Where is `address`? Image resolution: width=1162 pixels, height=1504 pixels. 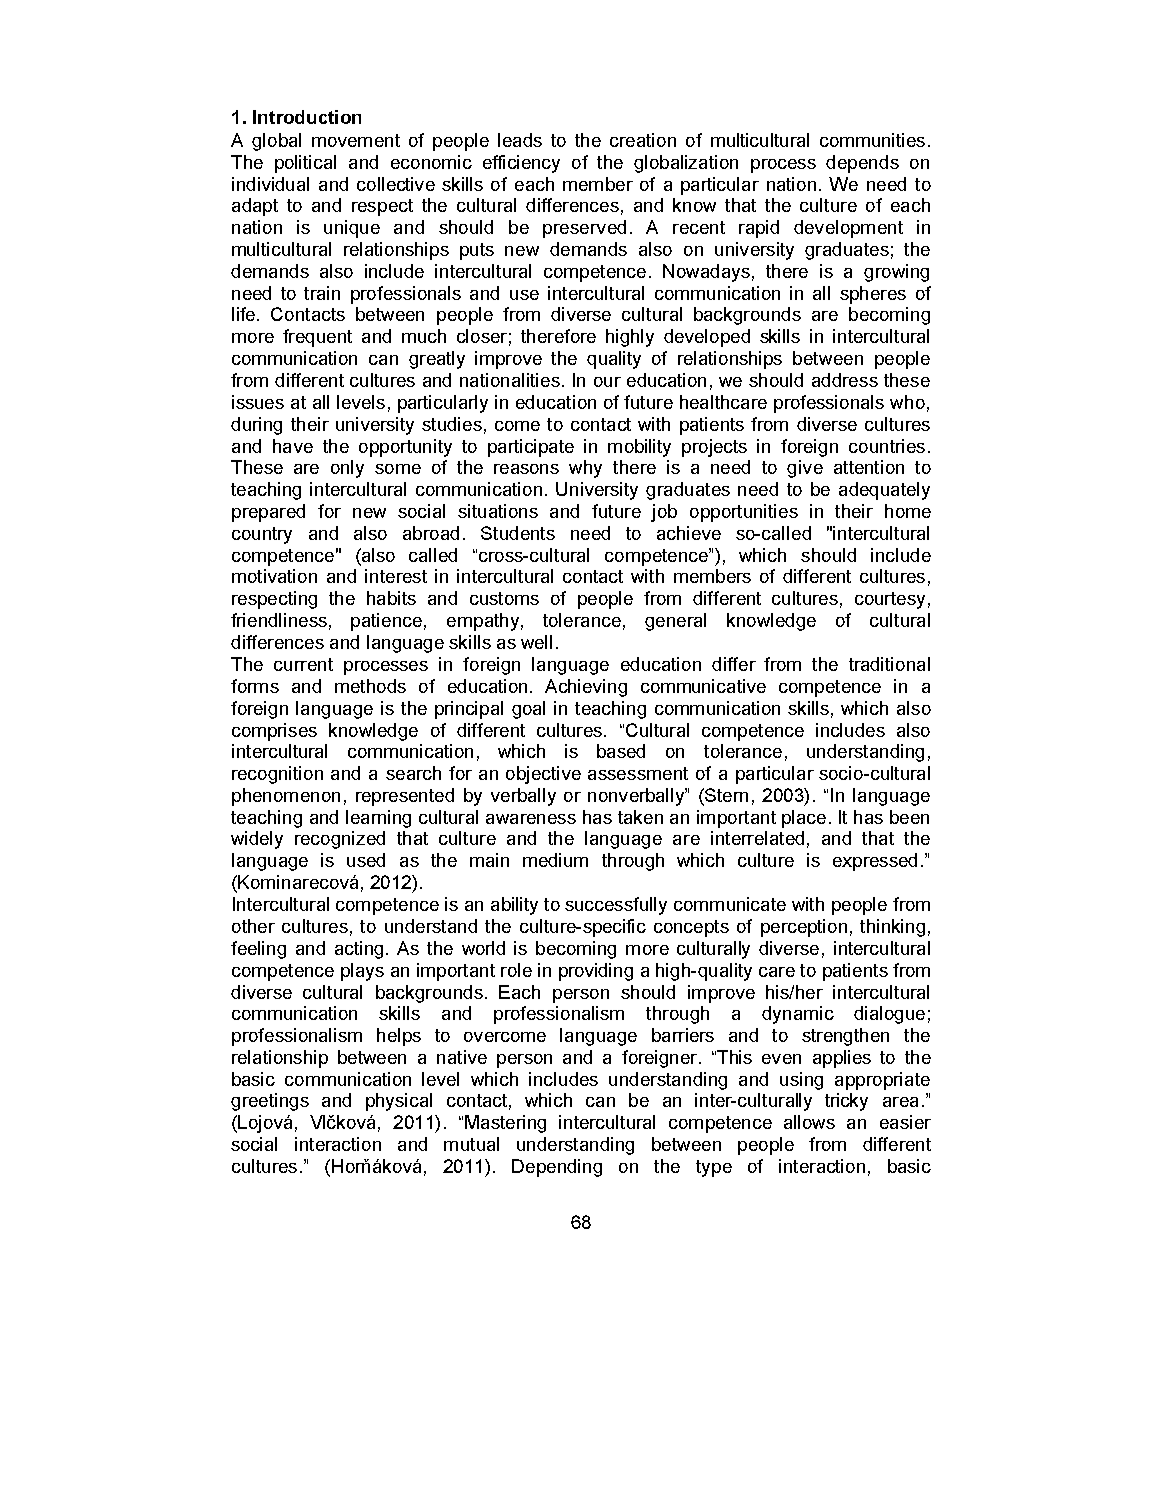
address is located at coordinates (845, 380).
